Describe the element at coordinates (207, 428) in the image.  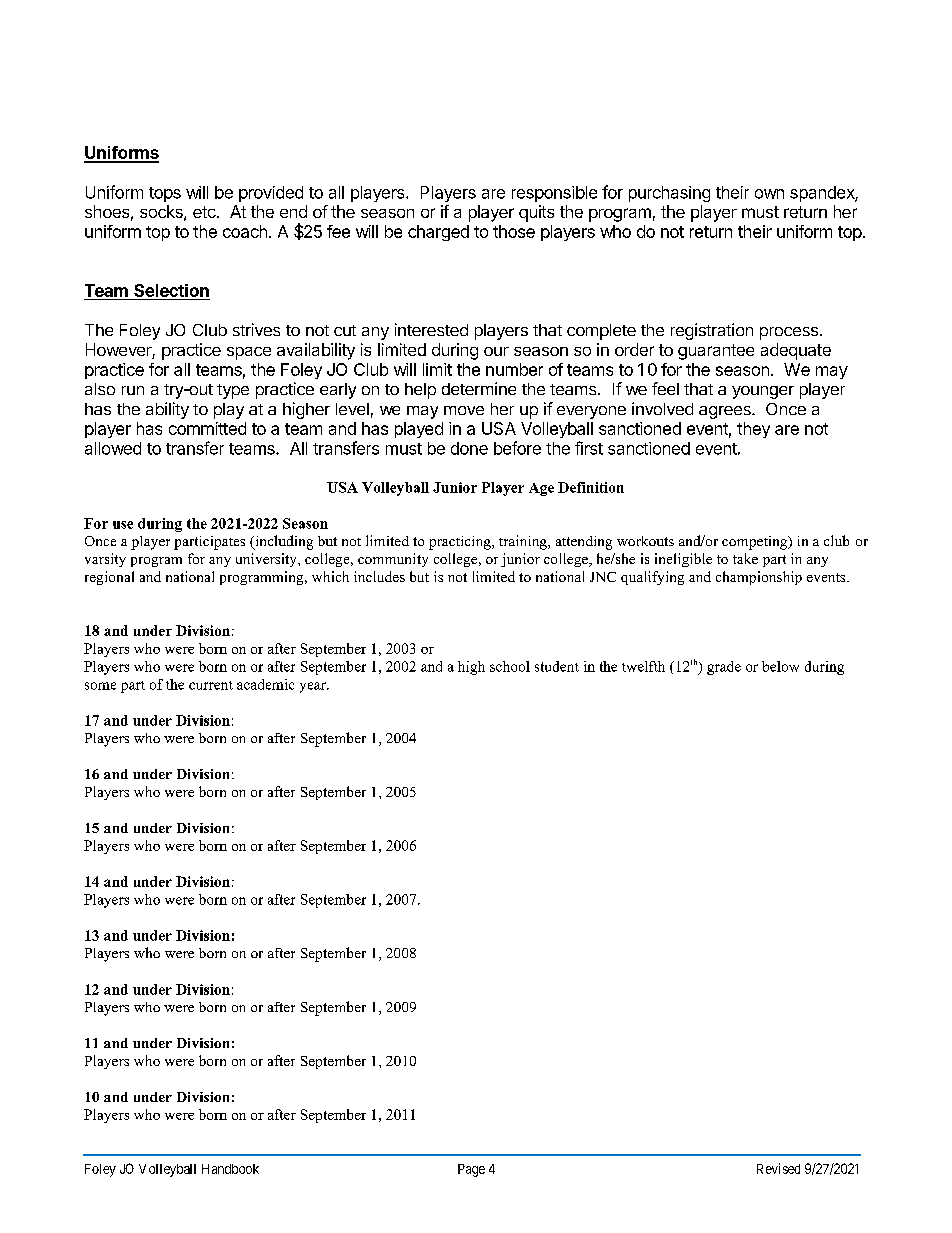
I see `committed` at that location.
